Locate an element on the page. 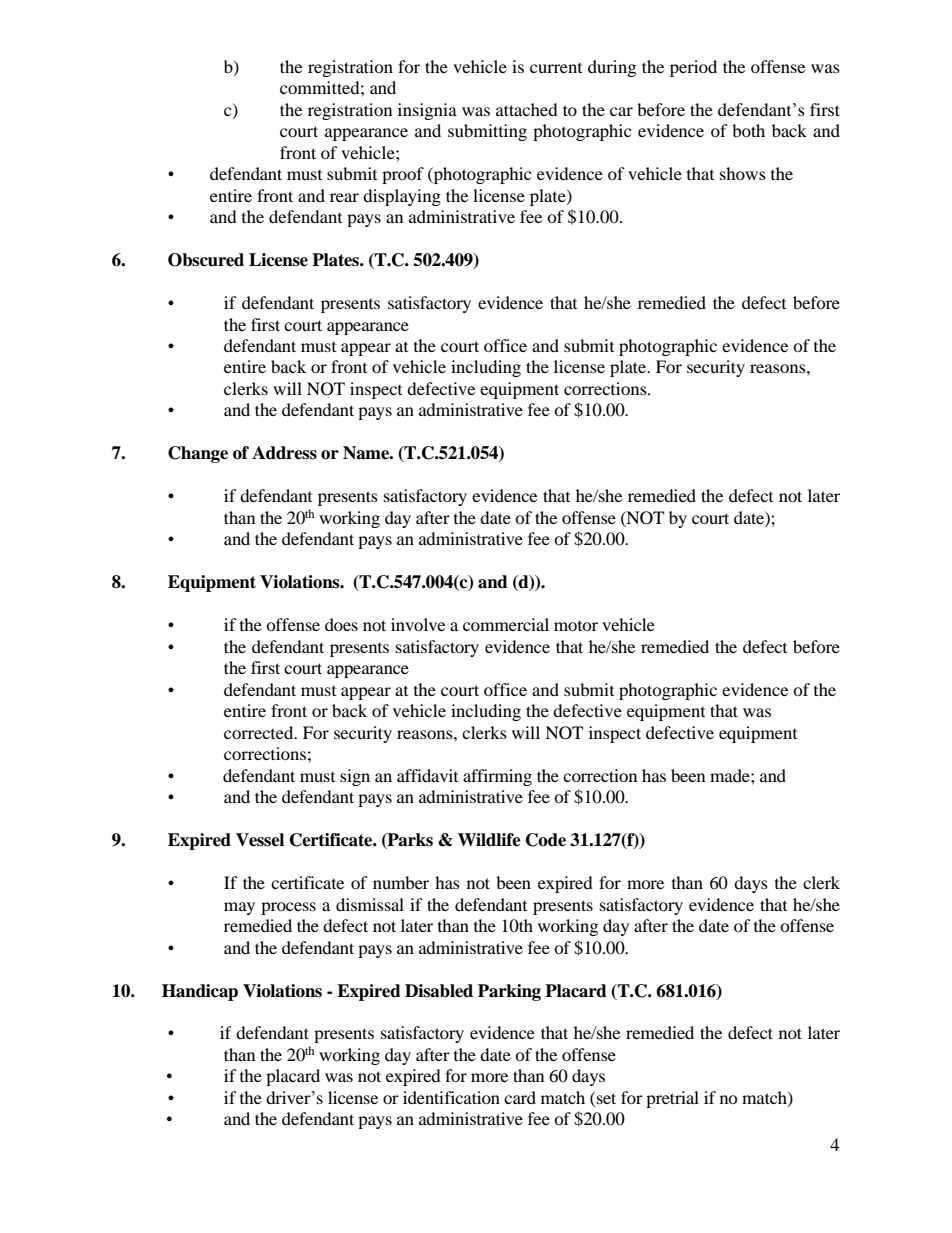 Image resolution: width=952 pixels, height=1233 pixels. affirming is located at coordinates (497, 777).
